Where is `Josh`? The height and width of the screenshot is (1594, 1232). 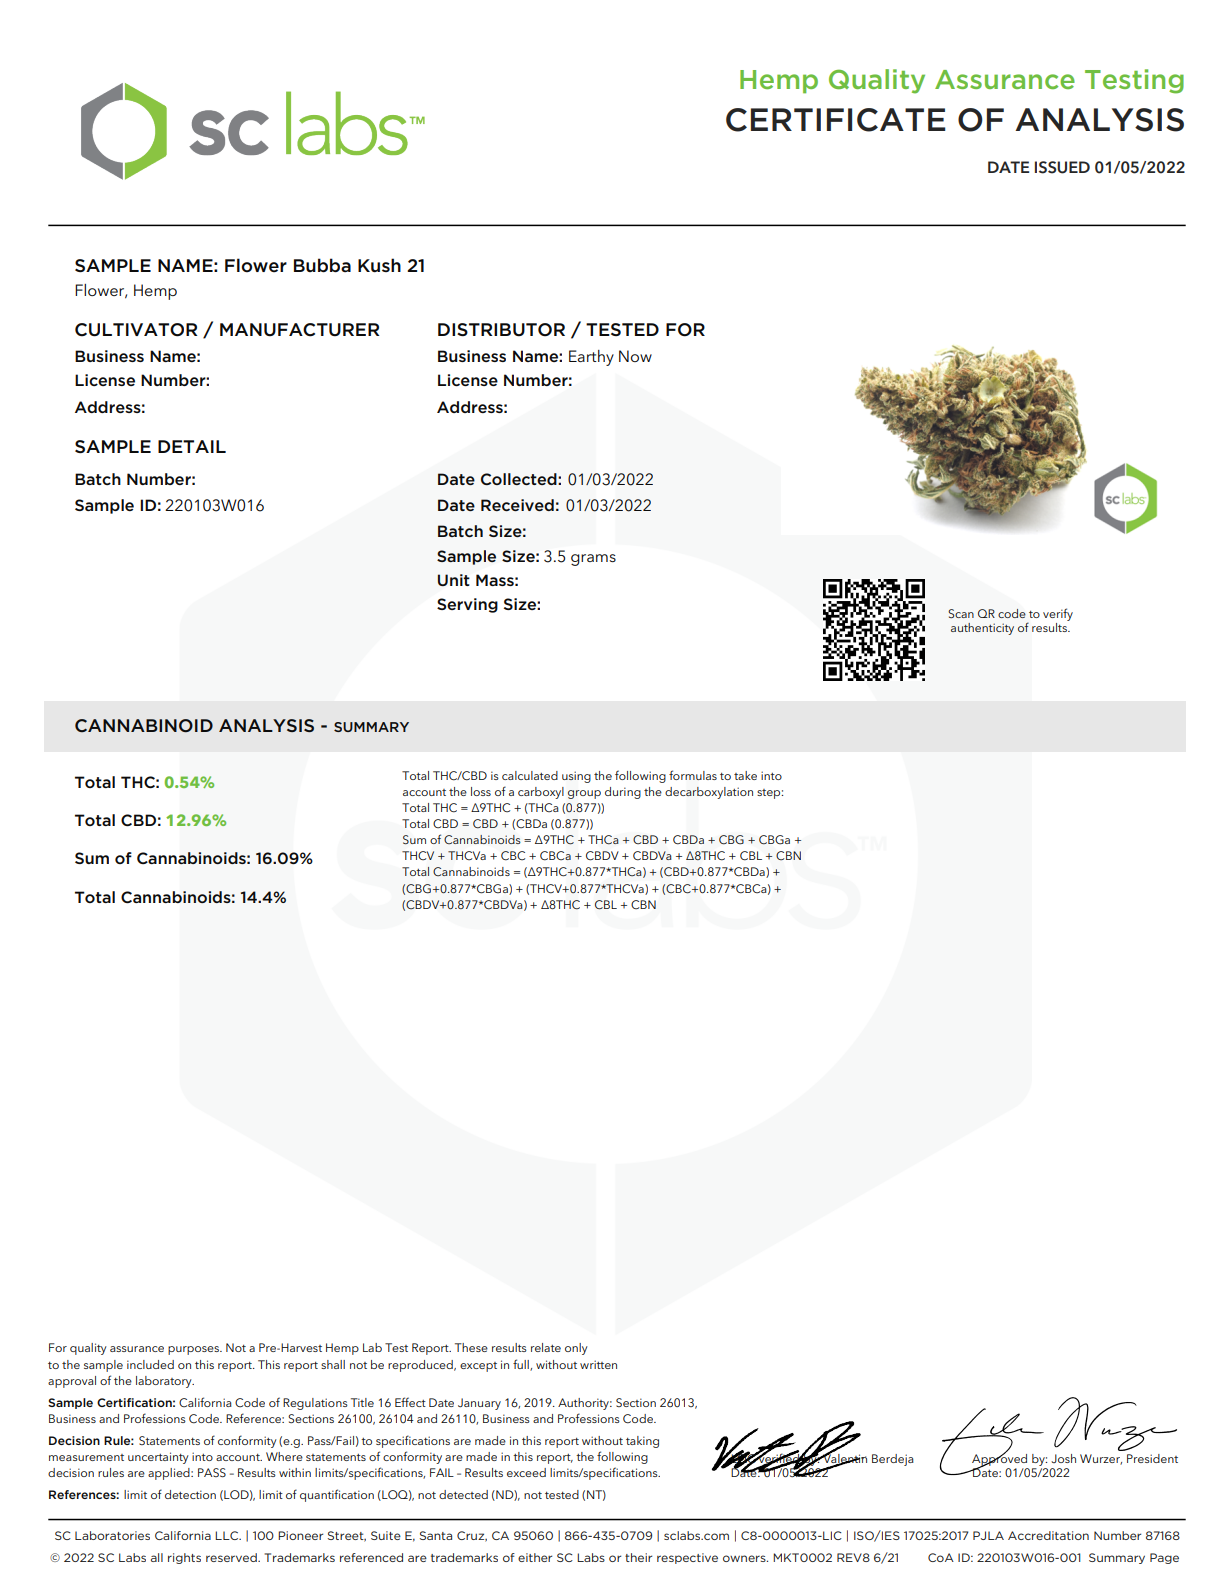 Josh is located at coordinates (1063, 1458).
